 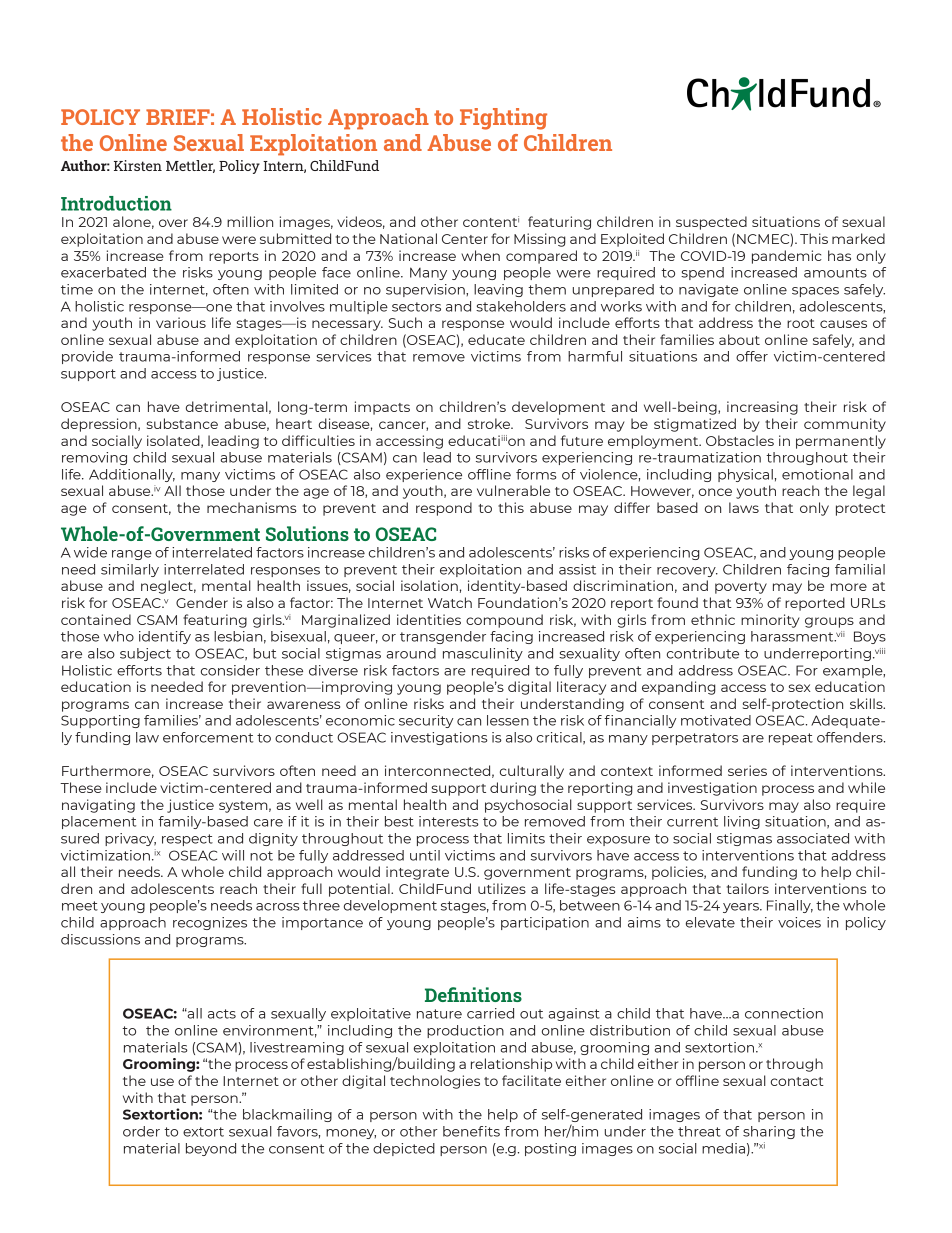 What do you see at coordinates (138, 165) in the screenshot?
I see `Kirsten` at bounding box center [138, 165].
